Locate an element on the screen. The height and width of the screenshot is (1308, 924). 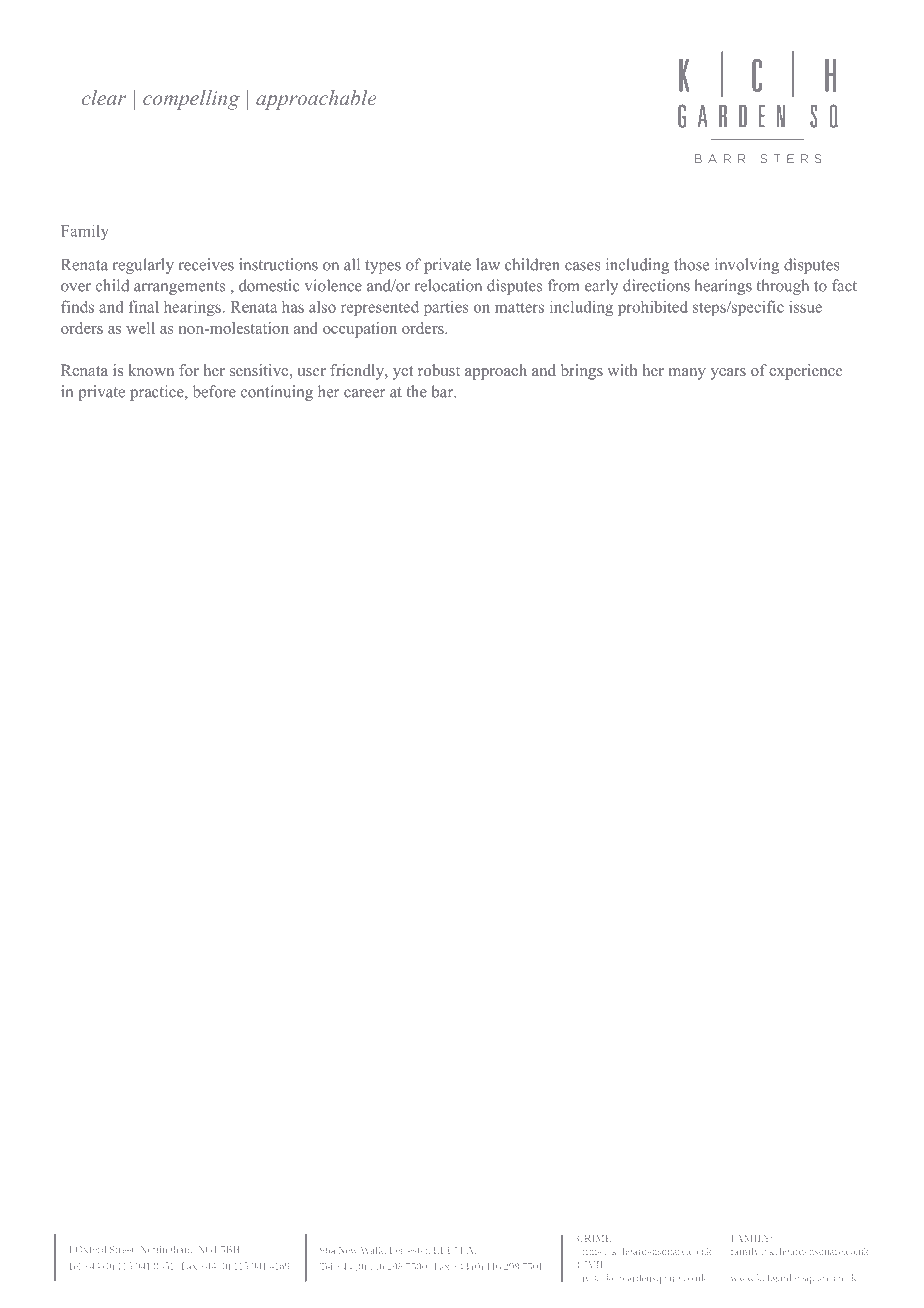
receives is located at coordinates (206, 264).
